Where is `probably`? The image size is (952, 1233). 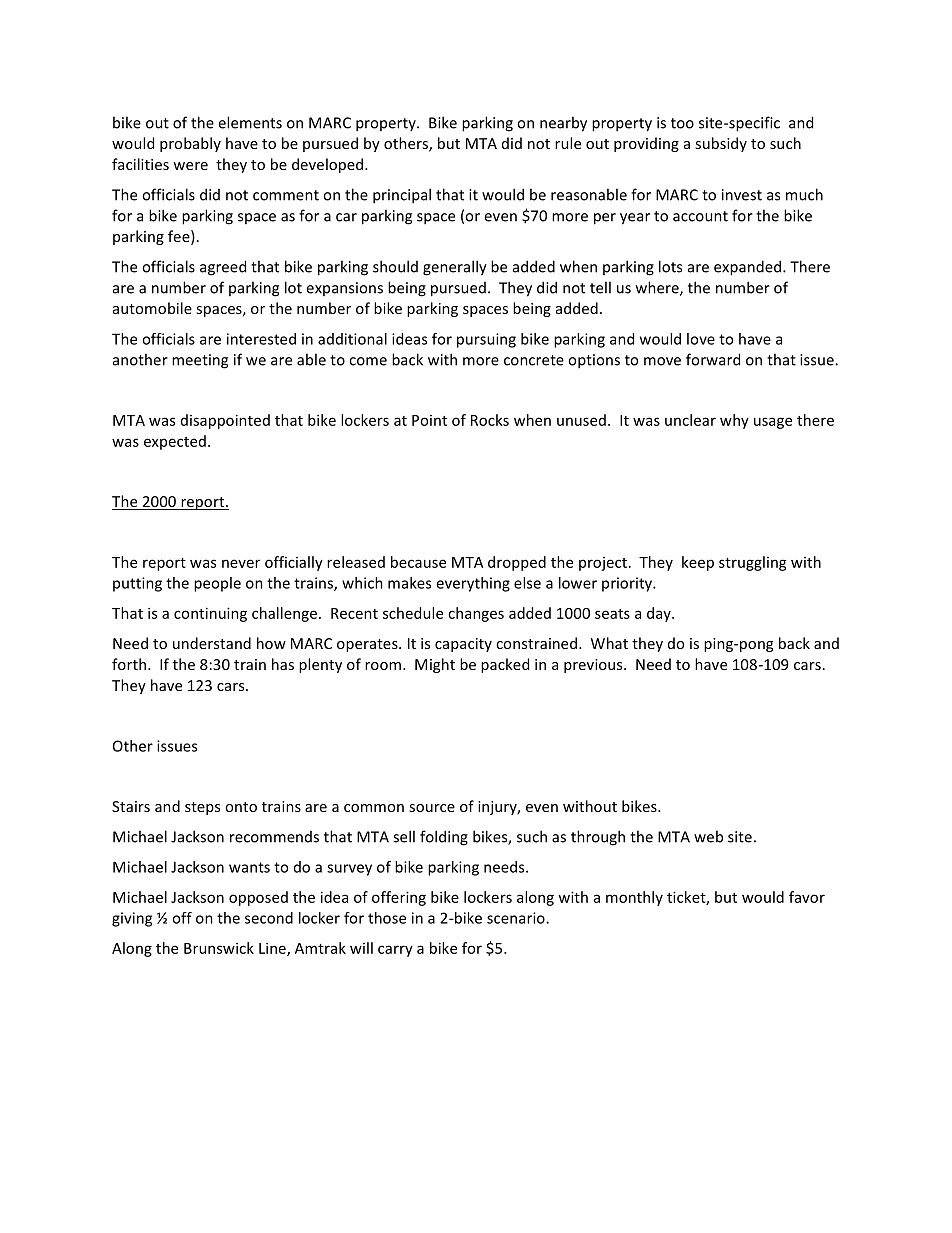 probably is located at coordinates (190, 144).
